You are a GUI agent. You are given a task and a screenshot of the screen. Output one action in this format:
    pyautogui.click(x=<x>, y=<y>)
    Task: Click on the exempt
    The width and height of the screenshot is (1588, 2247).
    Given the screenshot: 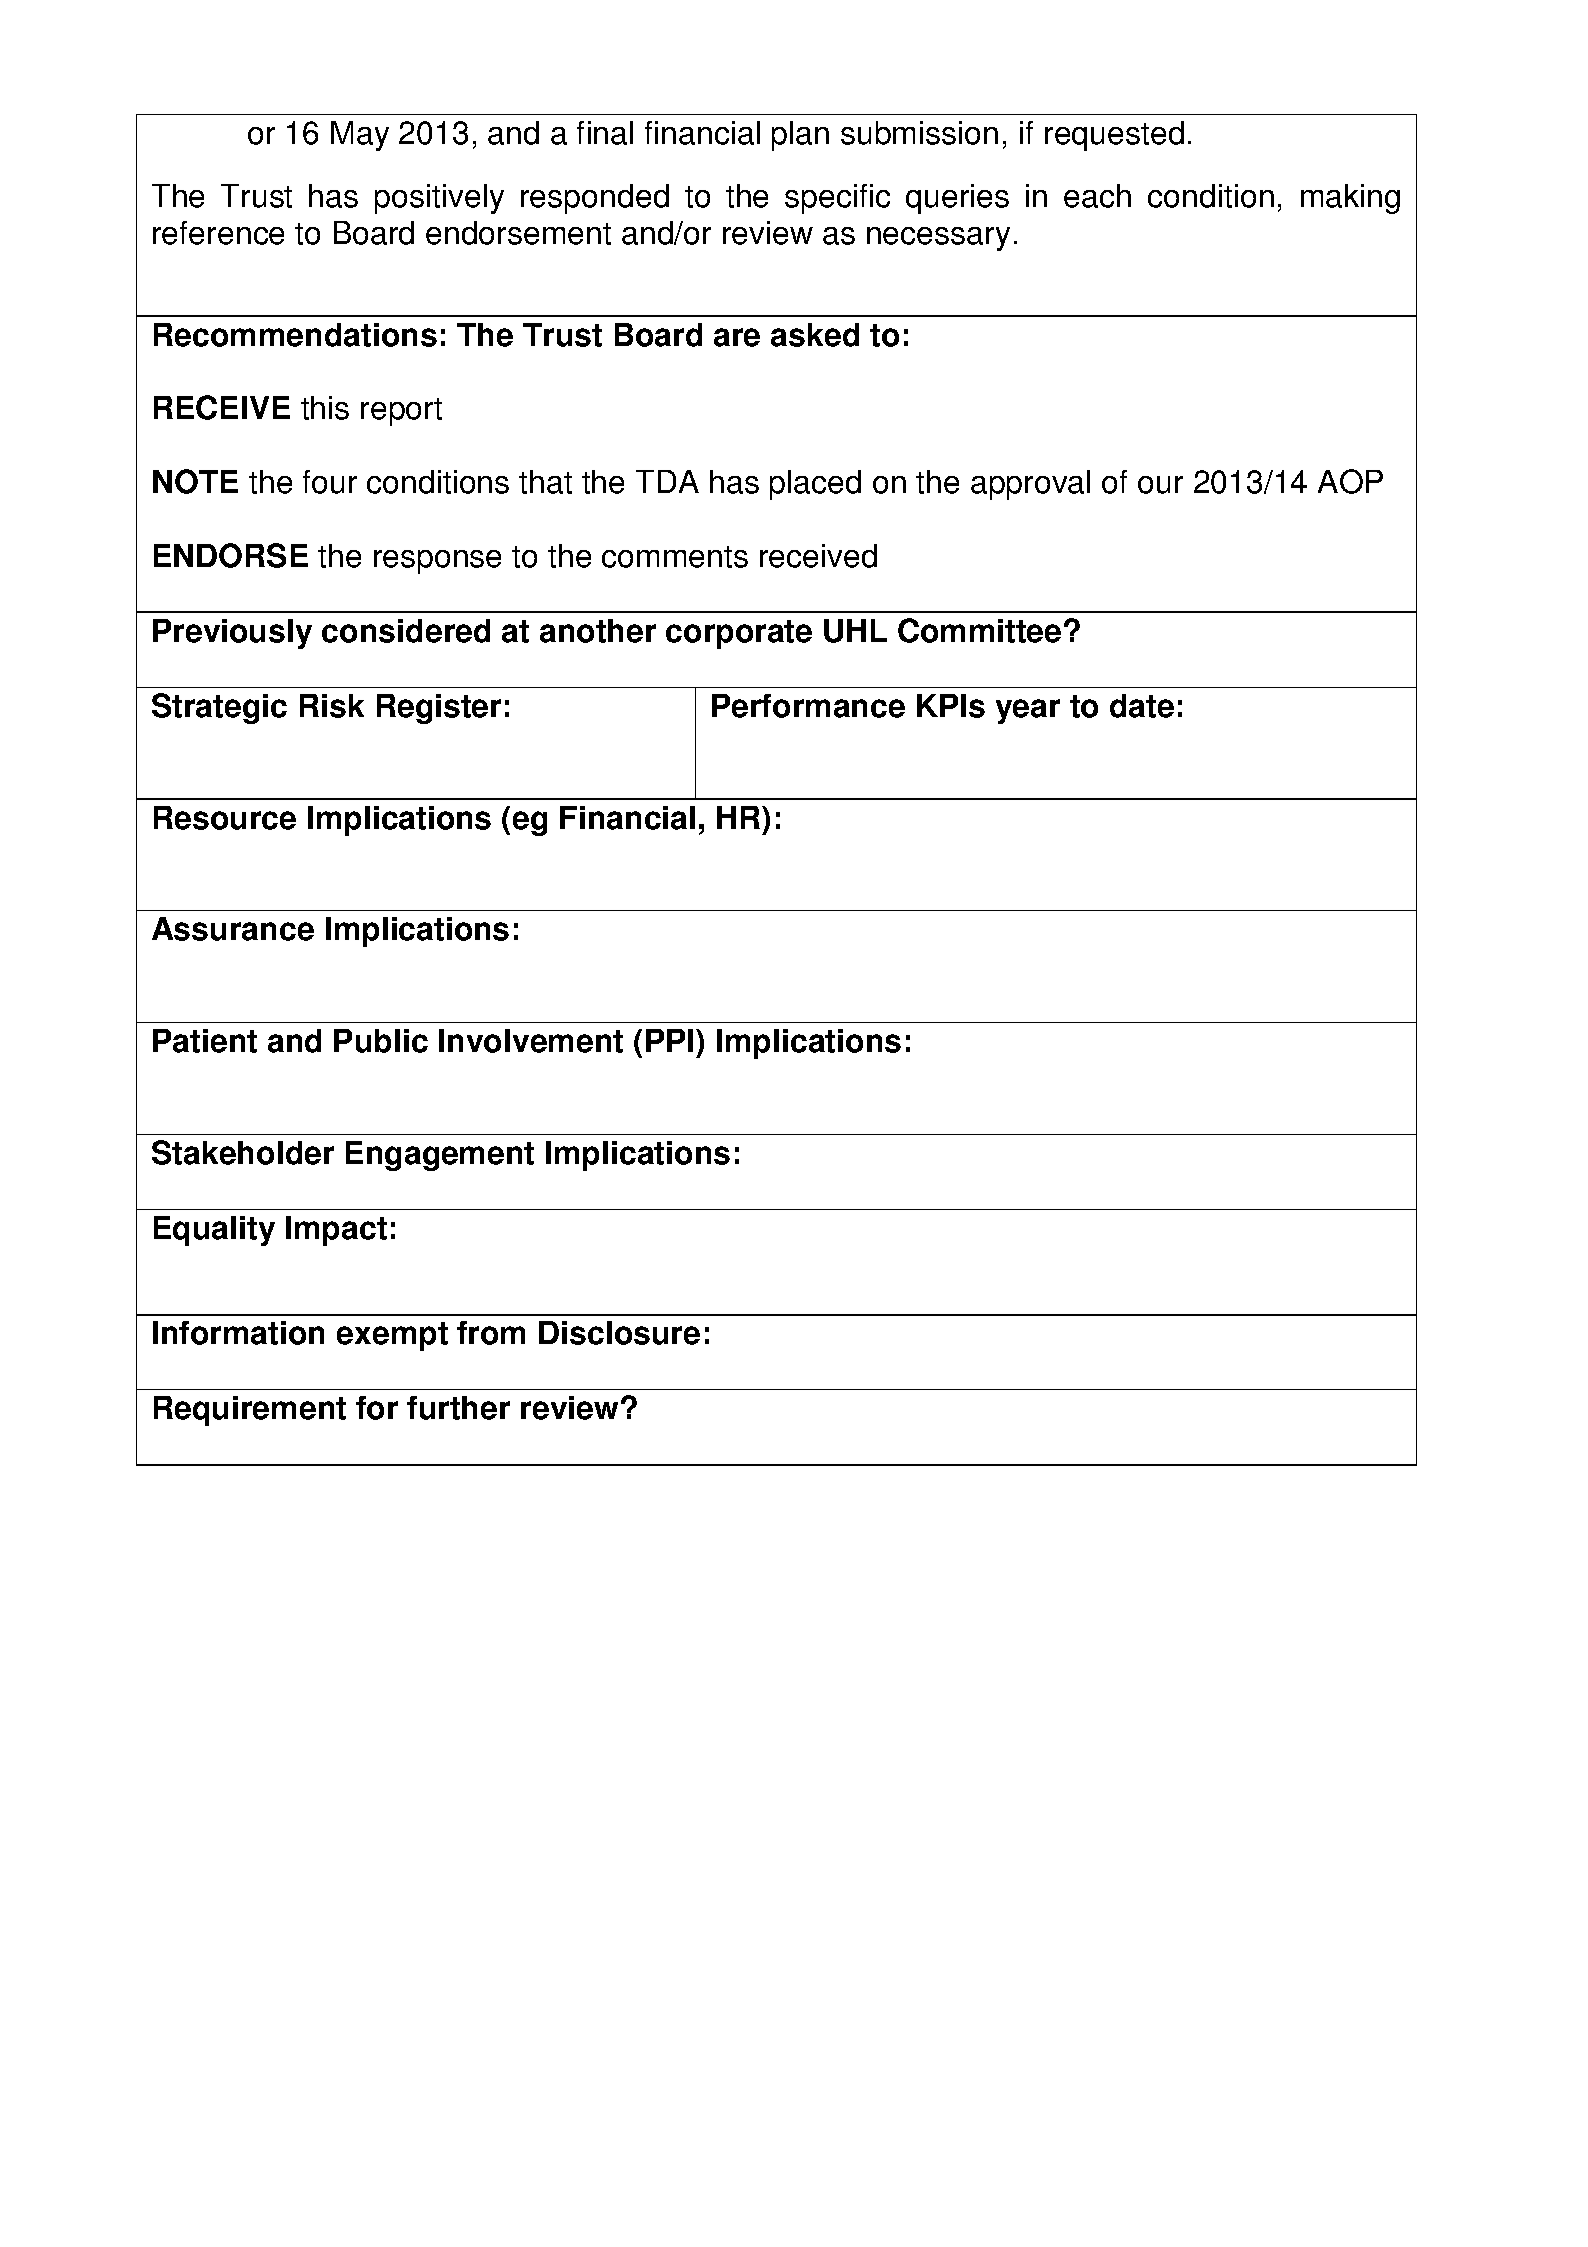 What is the action you would take?
    pyautogui.click(x=392, y=1336)
